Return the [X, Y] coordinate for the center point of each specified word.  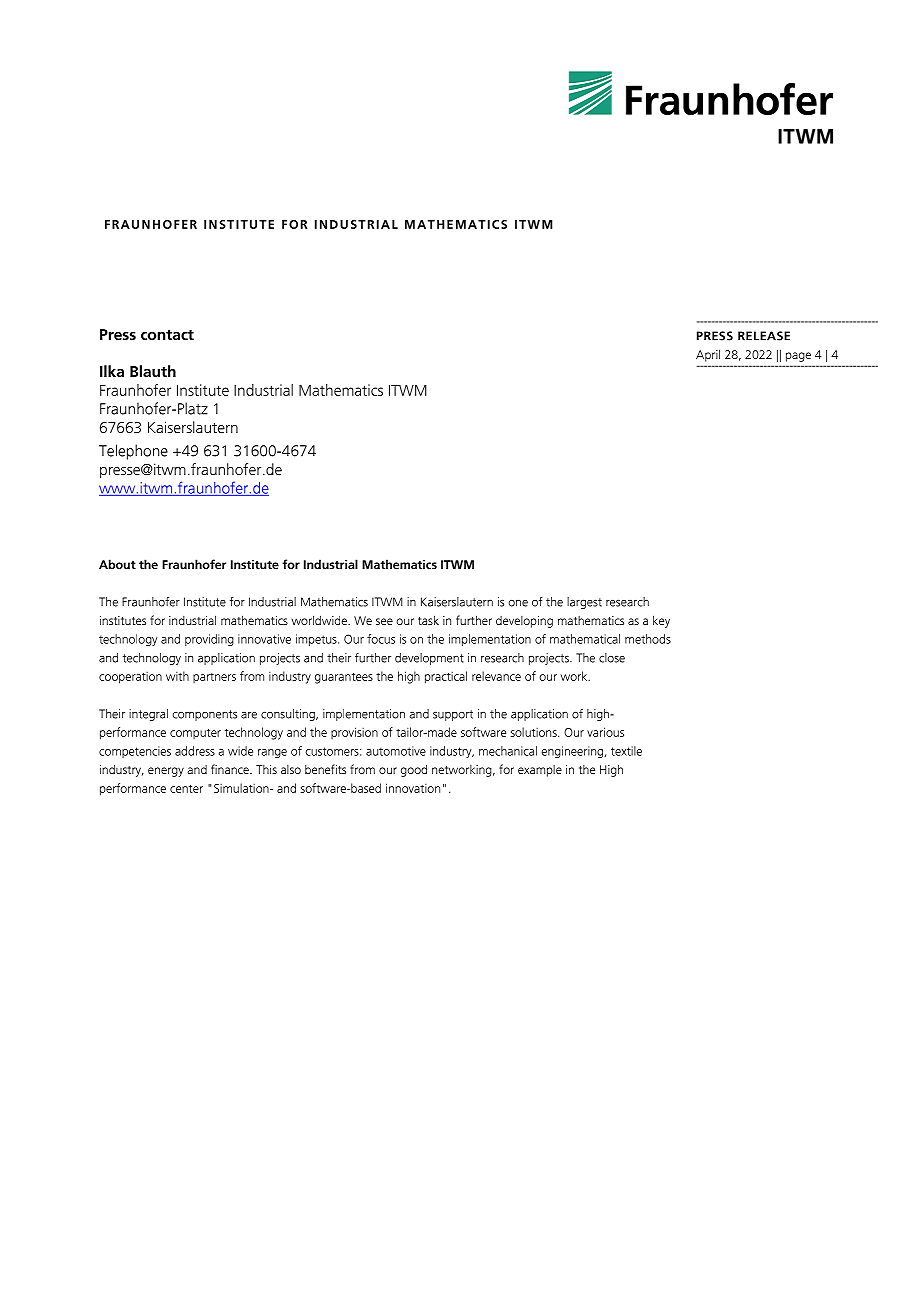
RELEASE [764, 336]
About [117, 564]
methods [648, 639]
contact [167, 335]
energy [166, 772]
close [612, 658]
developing [524, 622]
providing [209, 640]
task [428, 620]
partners [214, 678]
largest [584, 603]
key [661, 621]
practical [446, 677]
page [798, 357]
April [708, 355]
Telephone [133, 452]
